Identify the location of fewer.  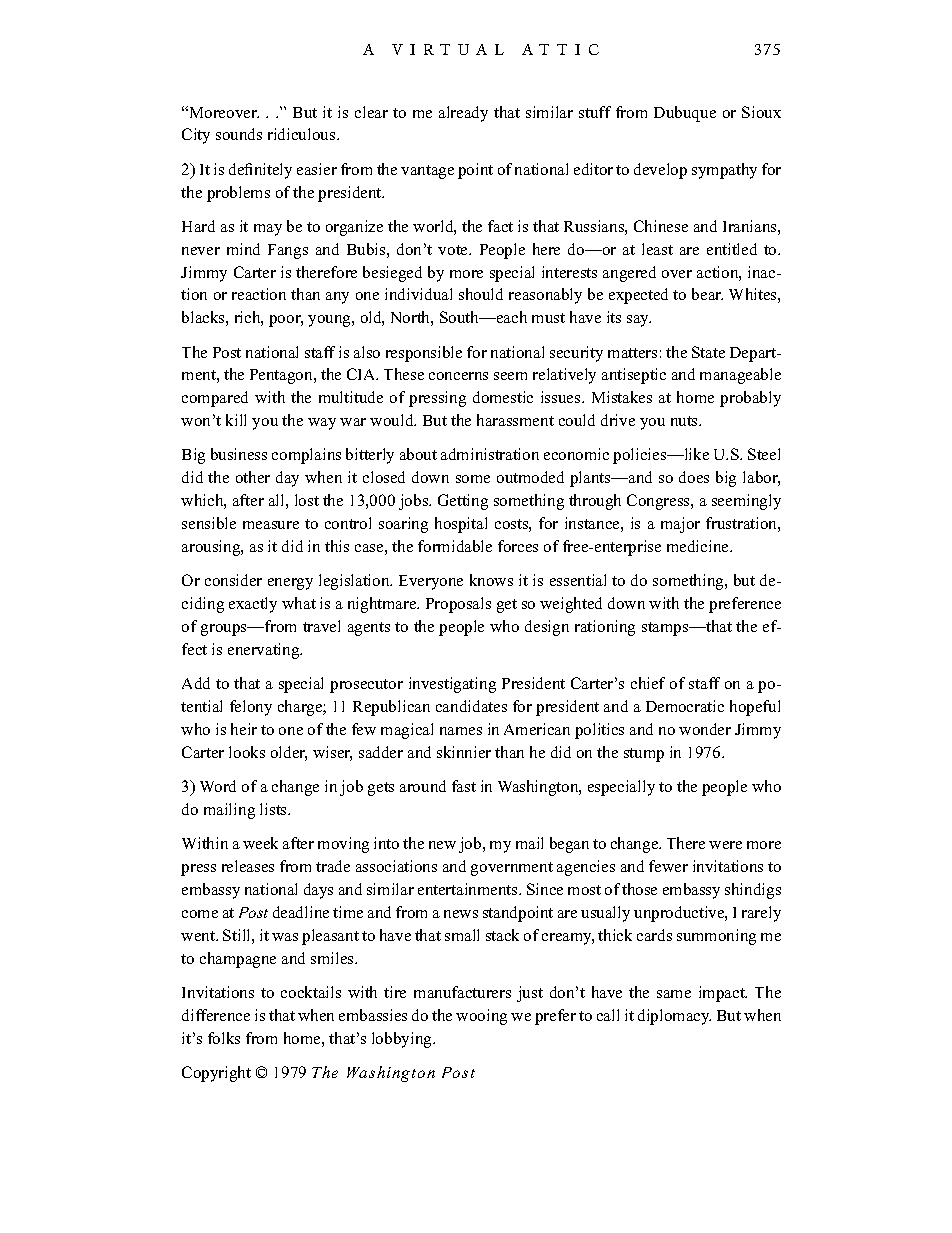
(668, 866).
